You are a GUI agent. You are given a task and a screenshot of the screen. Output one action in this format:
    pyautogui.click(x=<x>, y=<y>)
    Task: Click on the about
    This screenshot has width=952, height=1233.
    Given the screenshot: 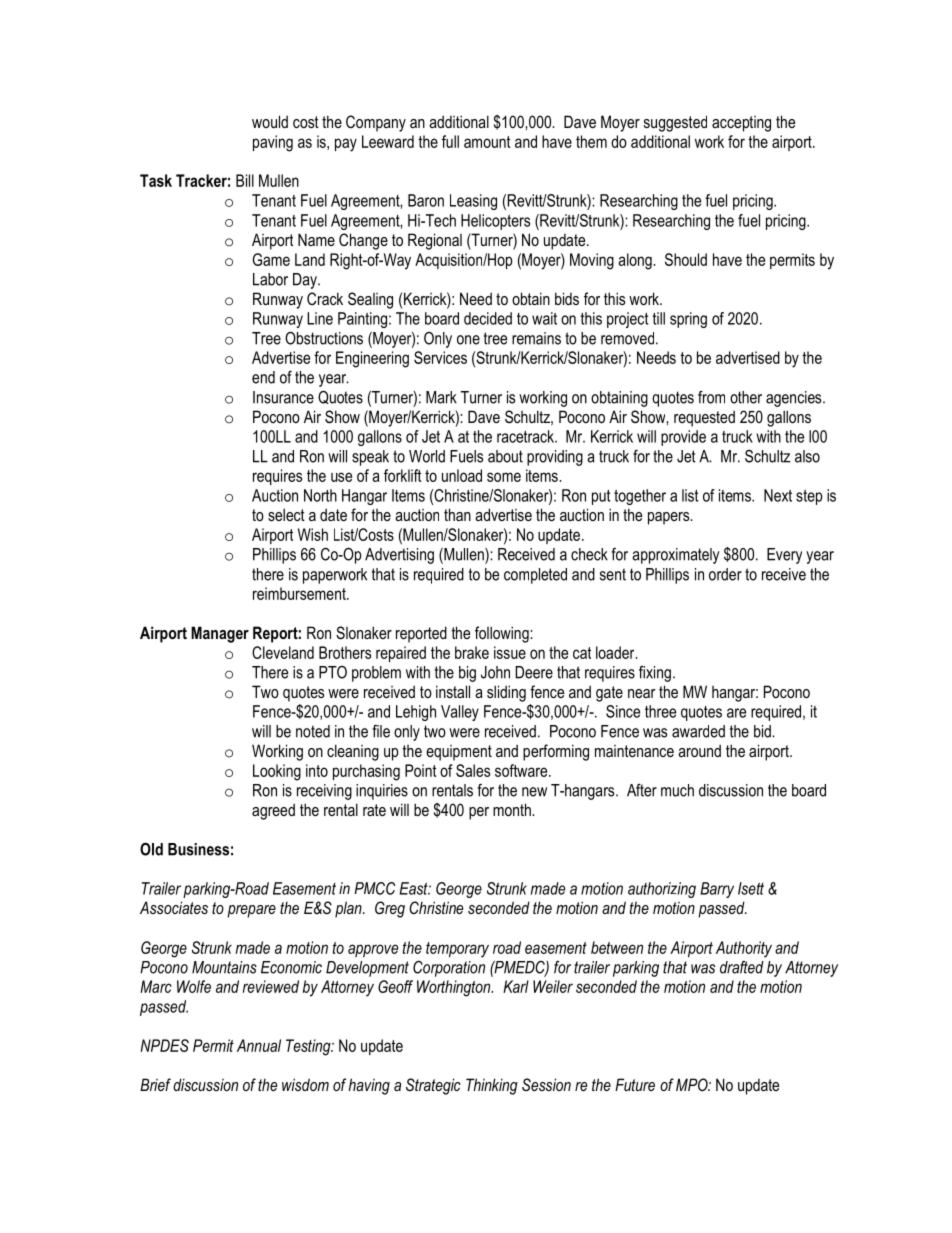 What is the action you would take?
    pyautogui.click(x=505, y=456)
